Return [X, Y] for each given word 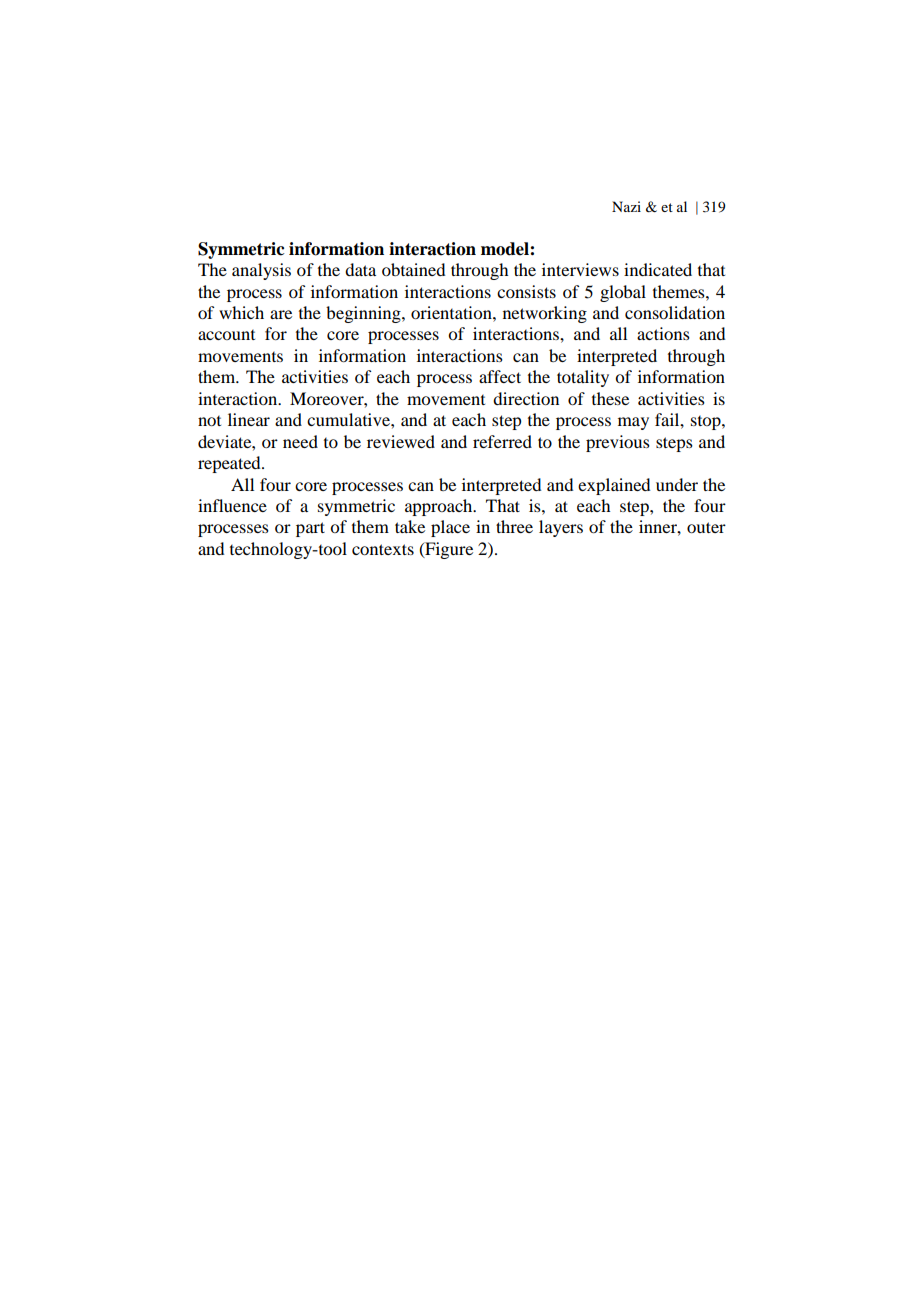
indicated [658, 269]
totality [583, 378]
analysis [261, 271]
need [300, 441]
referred [502, 441]
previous [618, 443]
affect [500, 376]
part [310, 529]
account [226, 335]
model [506, 249]
